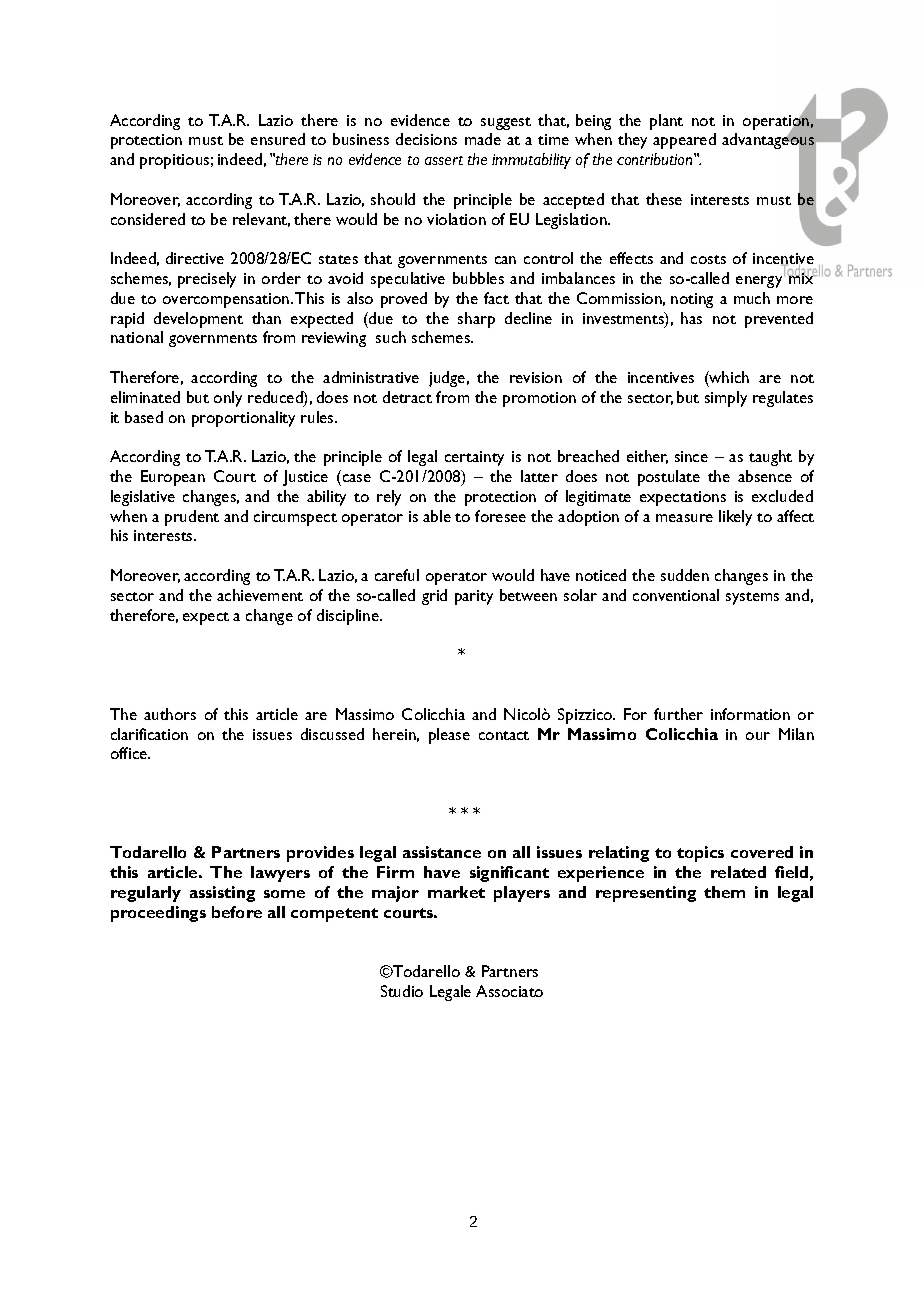 The image size is (924, 1308). What do you see at coordinates (750, 714) in the screenshot?
I see `information` at bounding box center [750, 714].
